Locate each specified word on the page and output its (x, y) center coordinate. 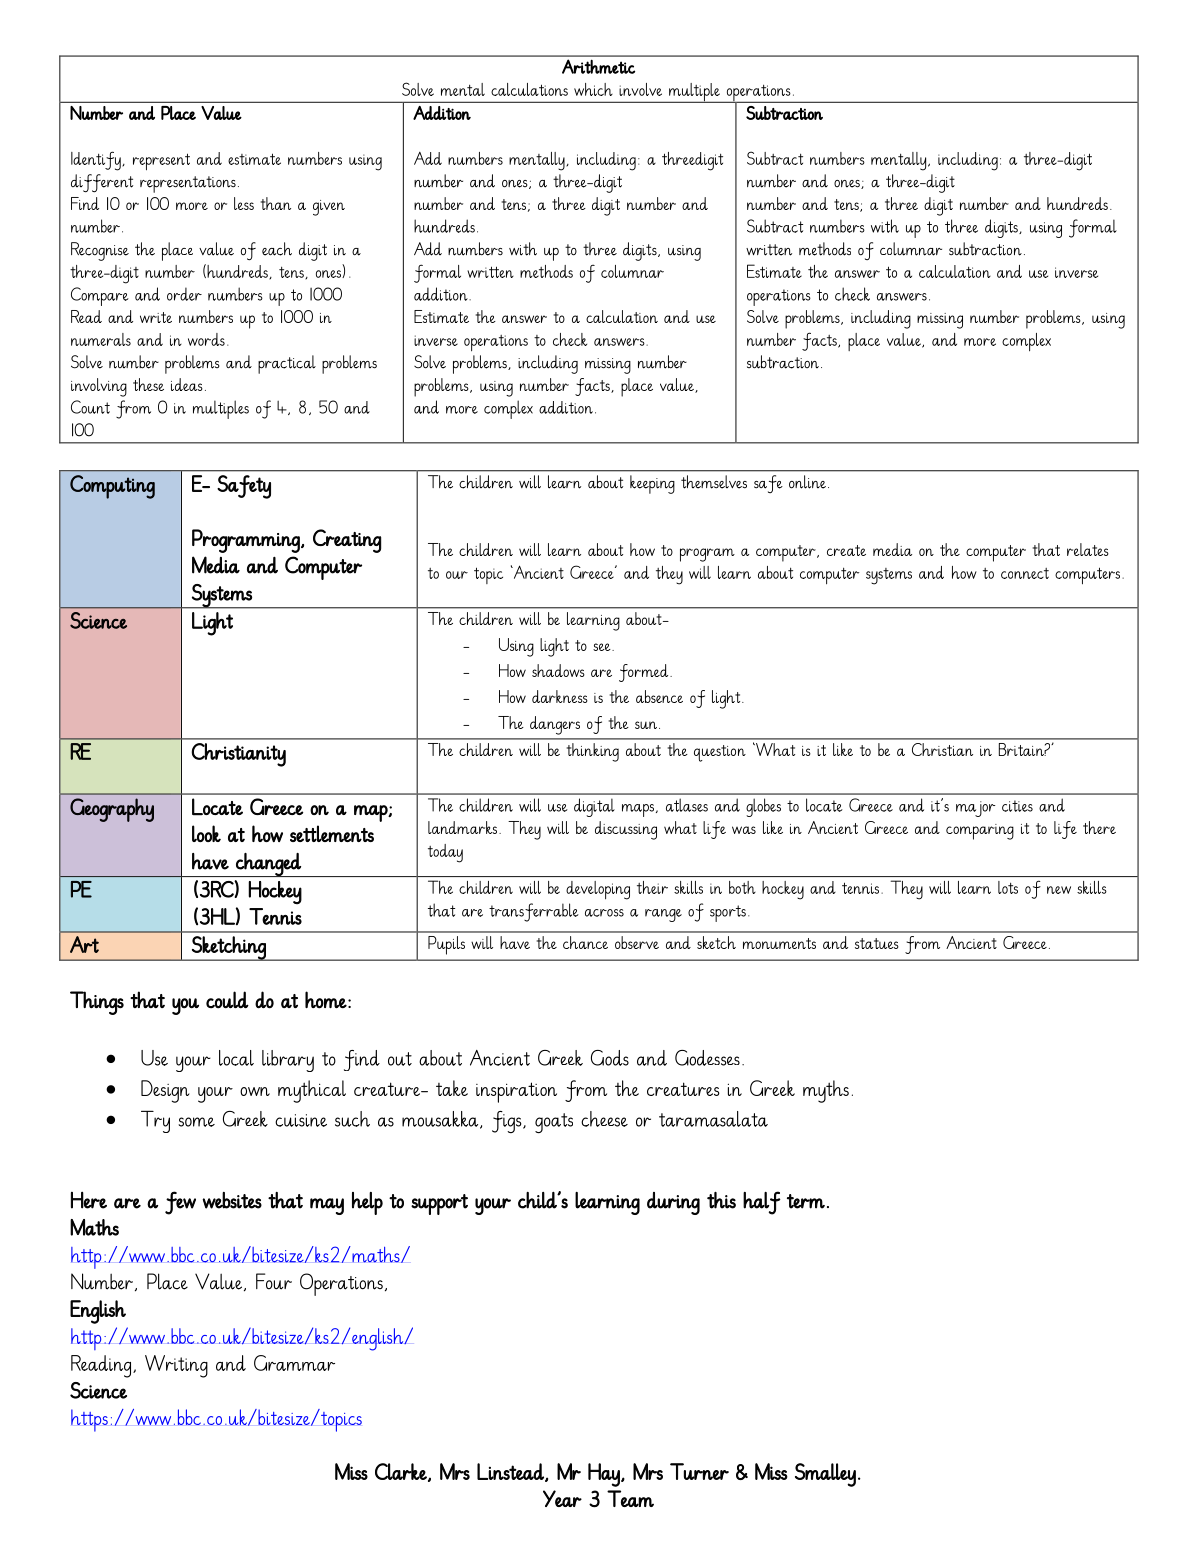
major (975, 809)
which (593, 89)
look (206, 833)
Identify (97, 161)
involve (640, 89)
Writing (176, 1366)
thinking (593, 752)
